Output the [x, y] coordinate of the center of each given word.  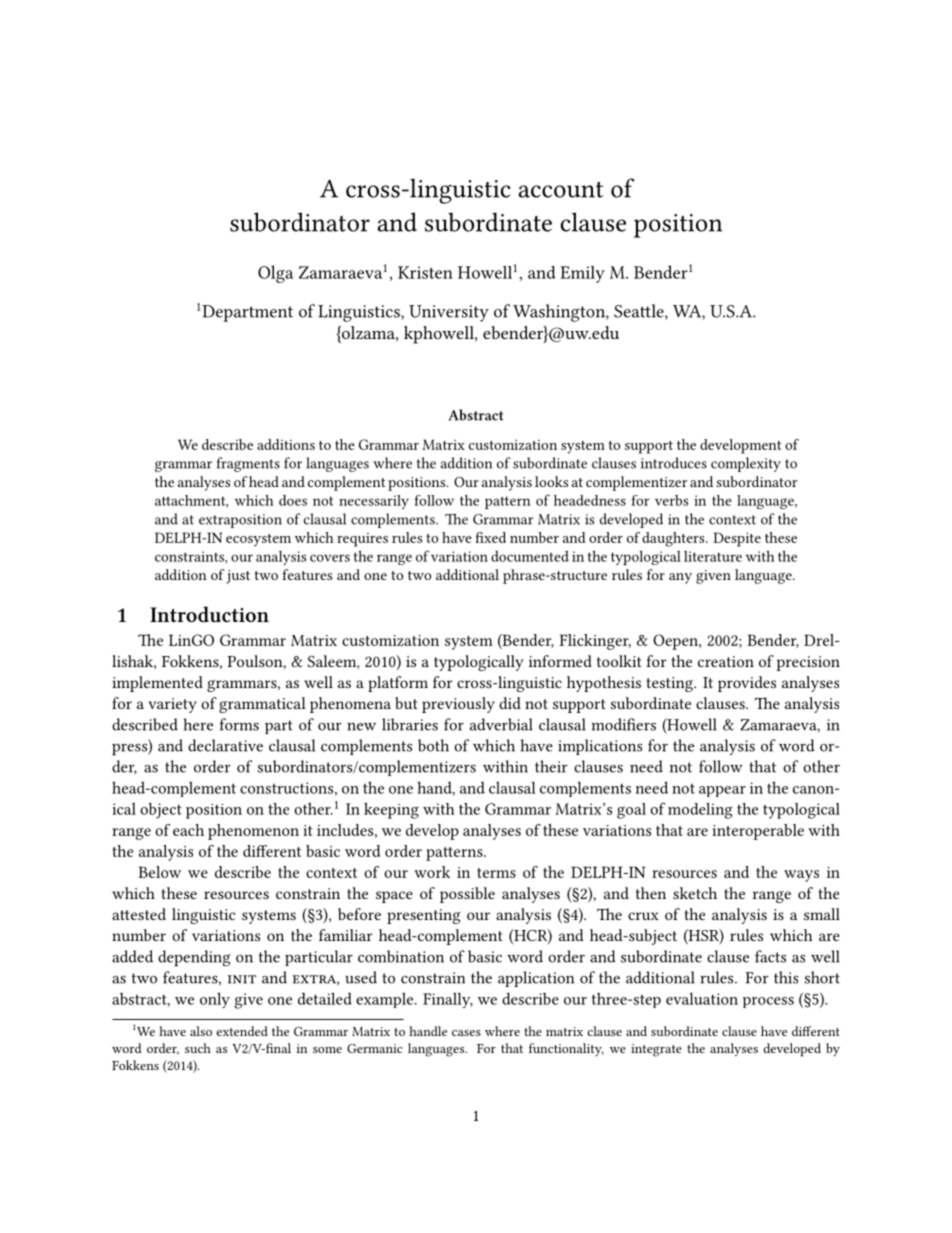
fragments [248, 464]
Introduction [209, 614]
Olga [275, 274]
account [560, 190]
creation [726, 661]
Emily [582, 274]
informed [560, 661]
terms [496, 873]
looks [551, 481]
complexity [746, 464]
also [201, 1031]
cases [466, 1033]
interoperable [758, 832]
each [188, 830]
